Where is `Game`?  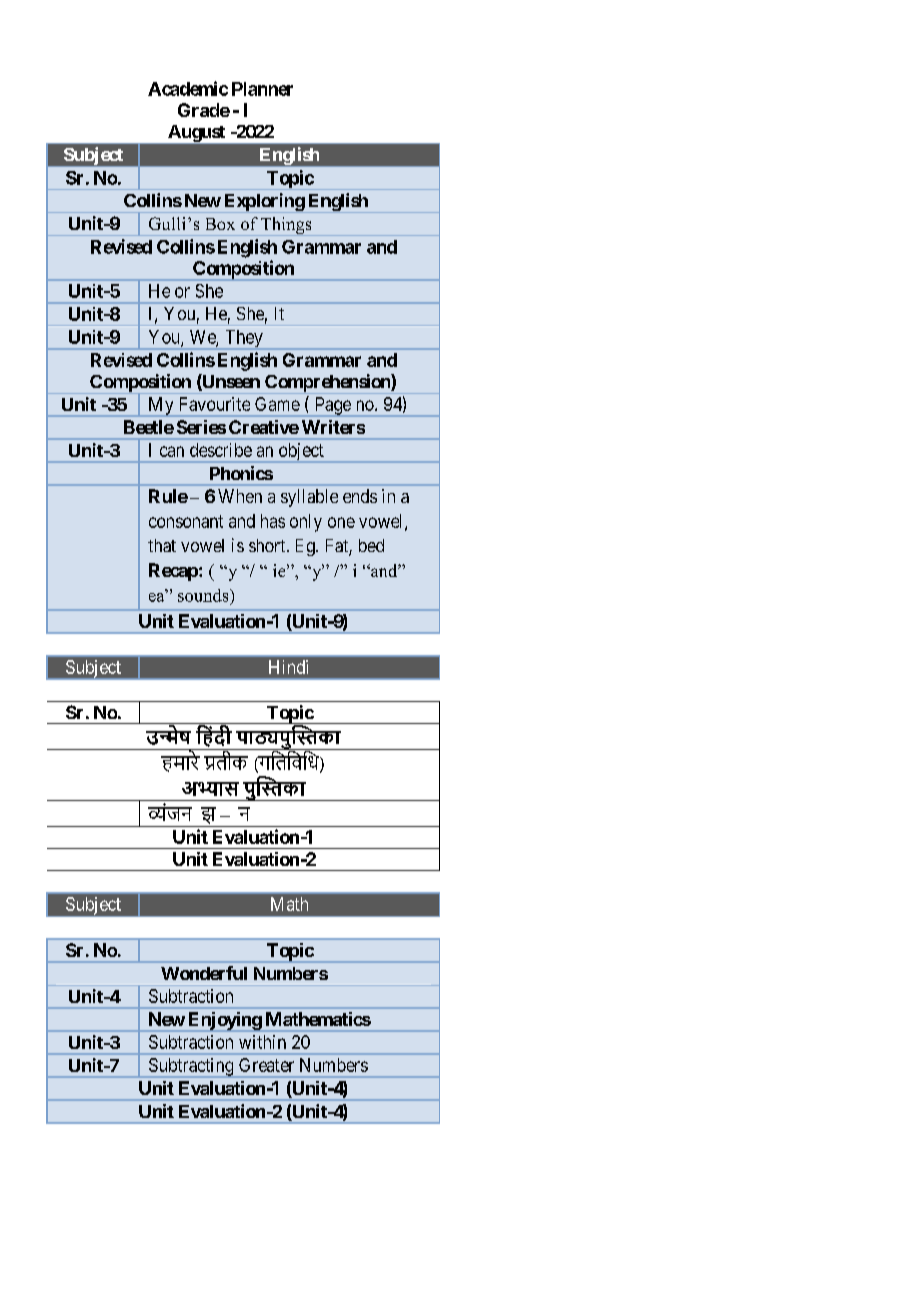
Game is located at coordinates (277, 404).
